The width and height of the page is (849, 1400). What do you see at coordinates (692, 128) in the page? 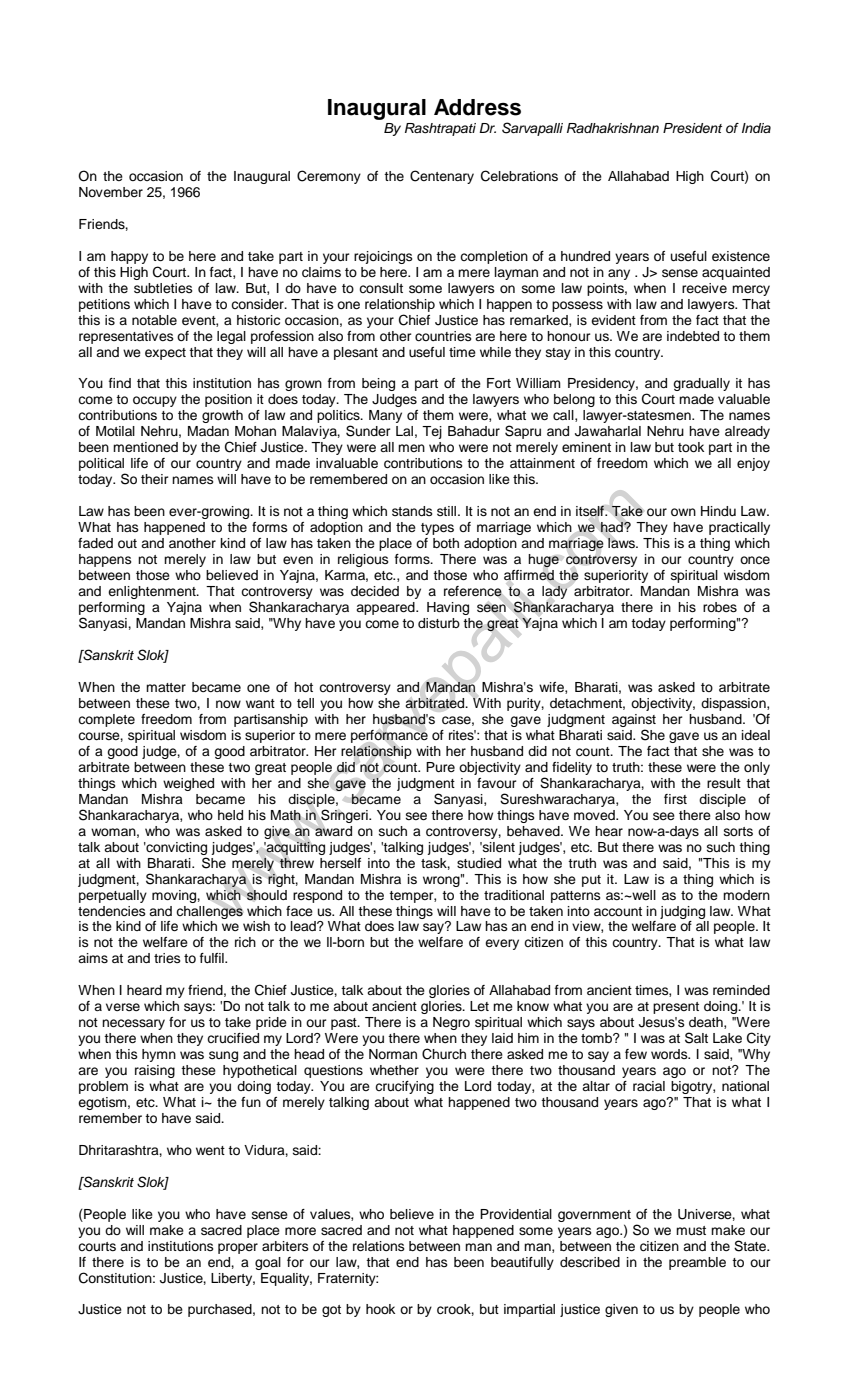
I see `President` at bounding box center [692, 128].
